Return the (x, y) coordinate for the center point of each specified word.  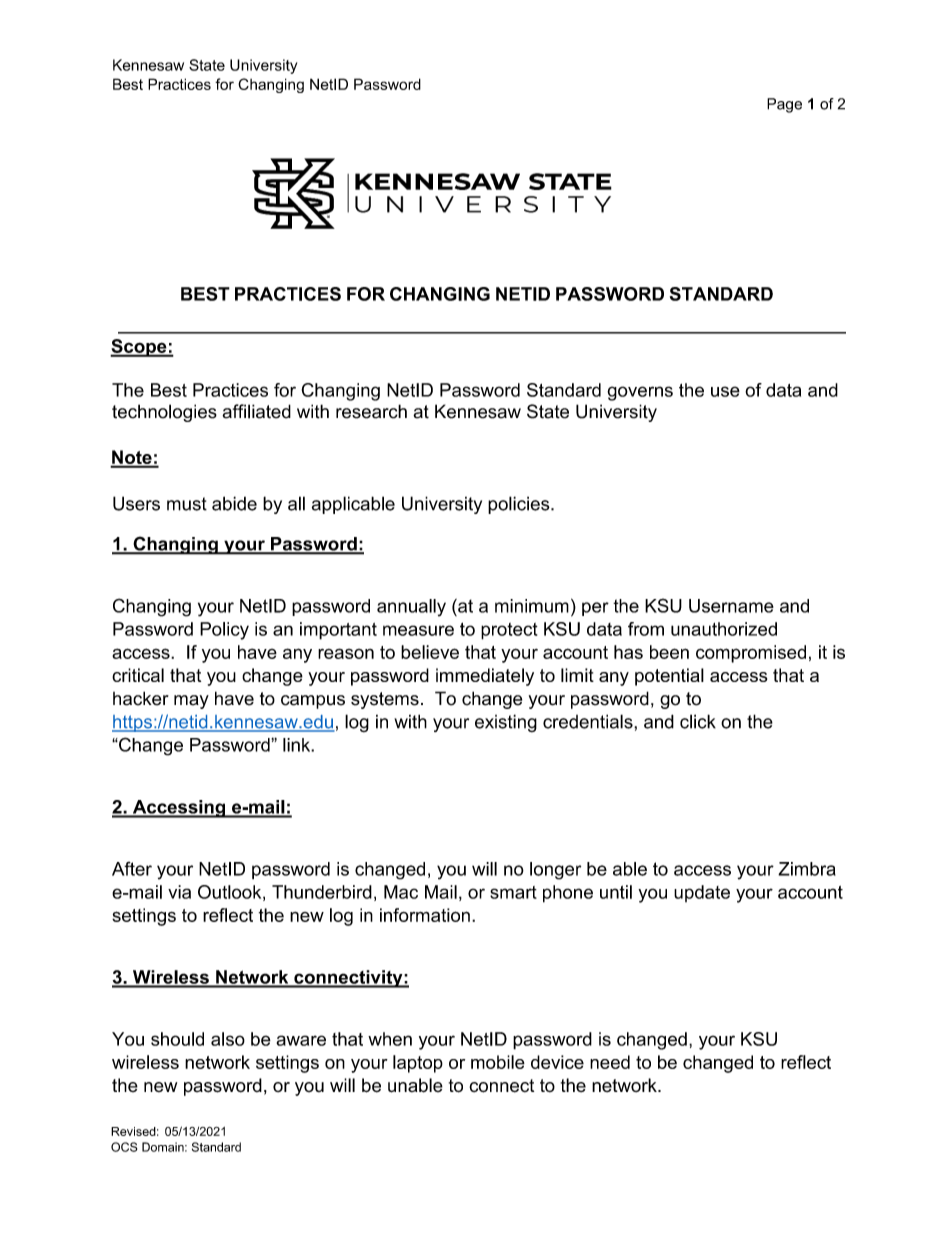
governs (640, 393)
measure (418, 630)
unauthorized (724, 629)
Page (784, 105)
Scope (139, 348)
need (610, 1062)
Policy (224, 631)
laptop (418, 1064)
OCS (124, 1147)
